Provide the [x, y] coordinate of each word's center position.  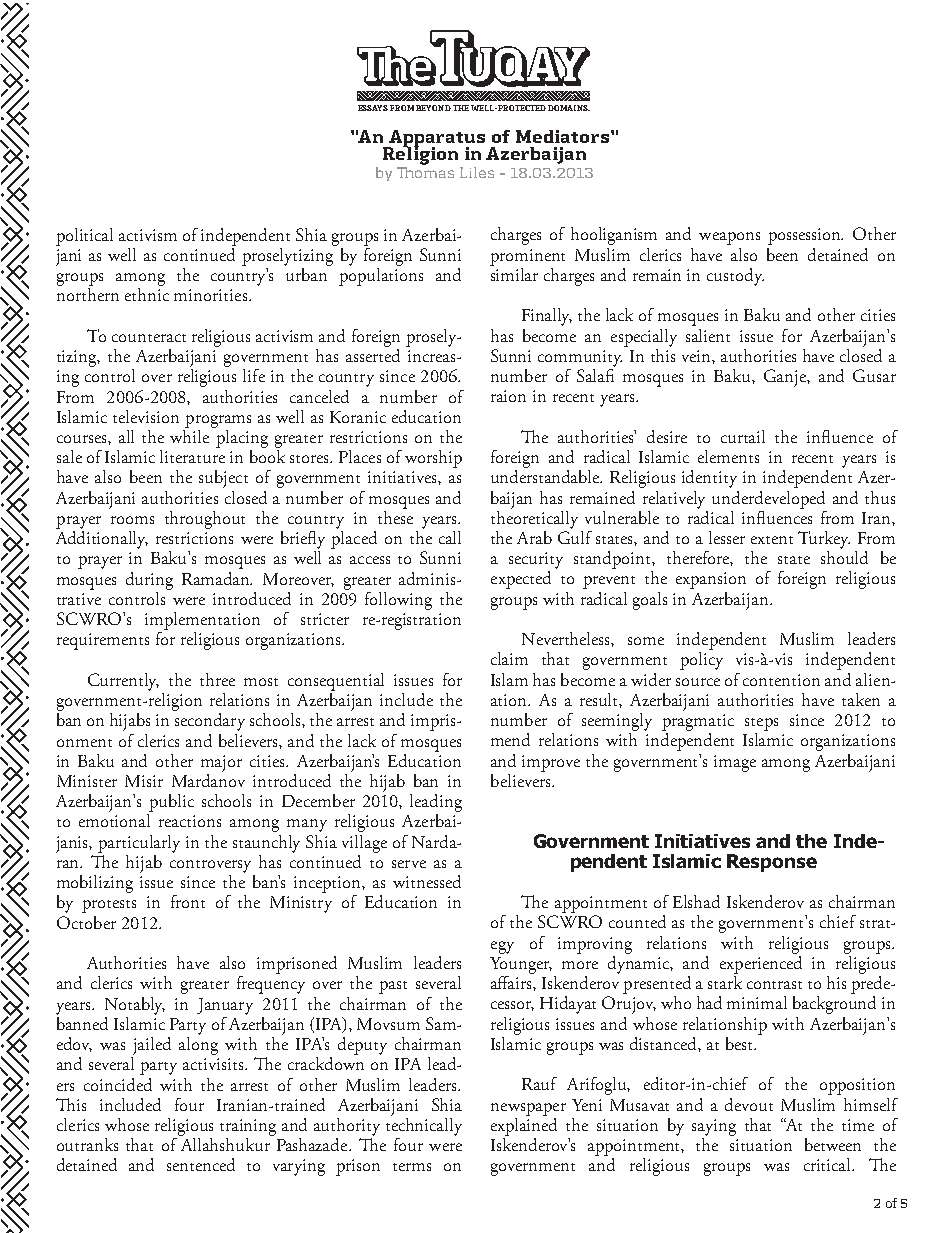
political [84, 237]
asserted [373, 354]
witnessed [427, 881]
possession [805, 236]
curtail [743, 436]
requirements [103, 641]
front [188, 901]
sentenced [201, 1164]
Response [772, 863]
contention [781, 680]
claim [509, 658]
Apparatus [436, 140]
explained [524, 1125]
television [146, 416]
